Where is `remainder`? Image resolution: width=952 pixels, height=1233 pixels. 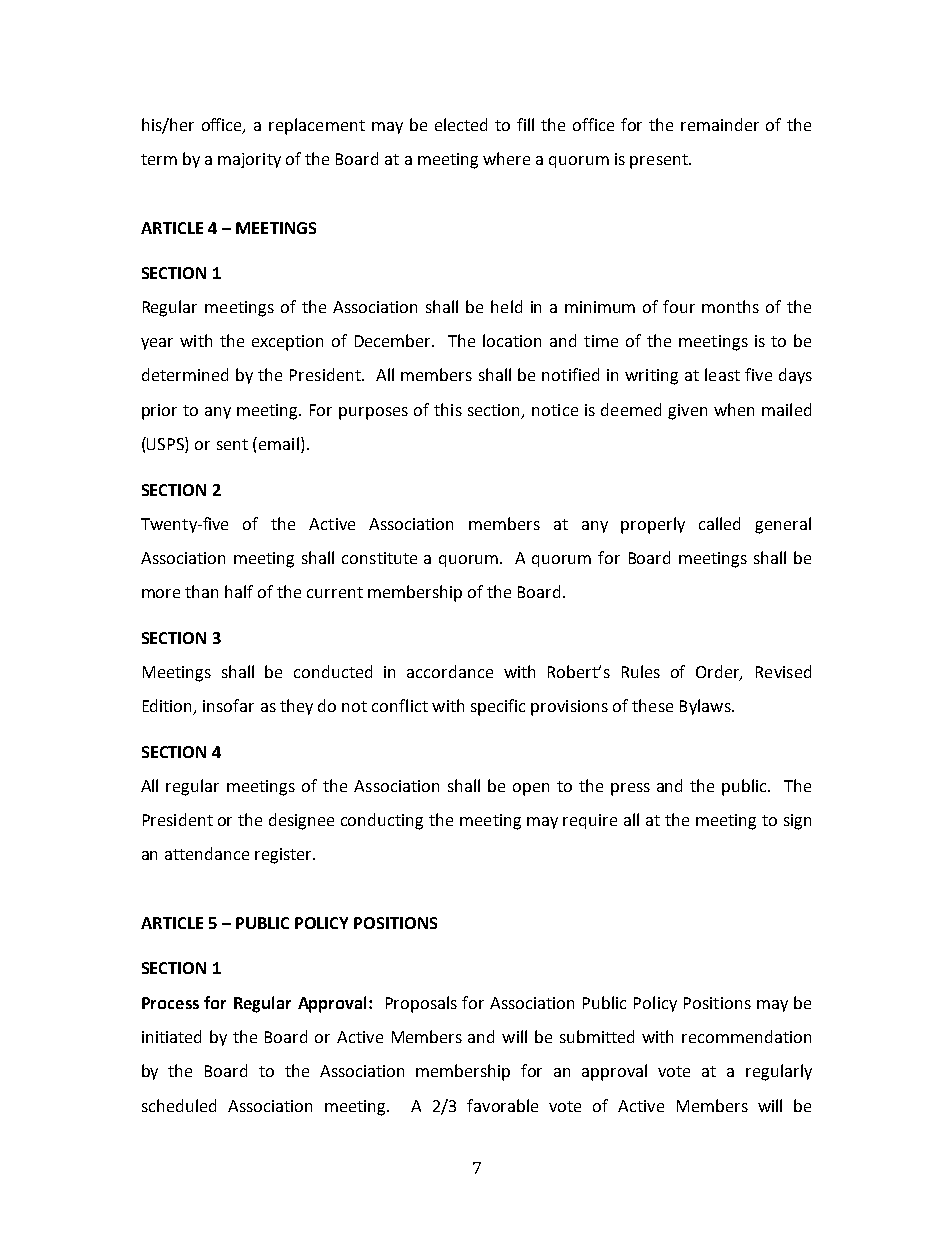 remainder is located at coordinates (720, 124).
